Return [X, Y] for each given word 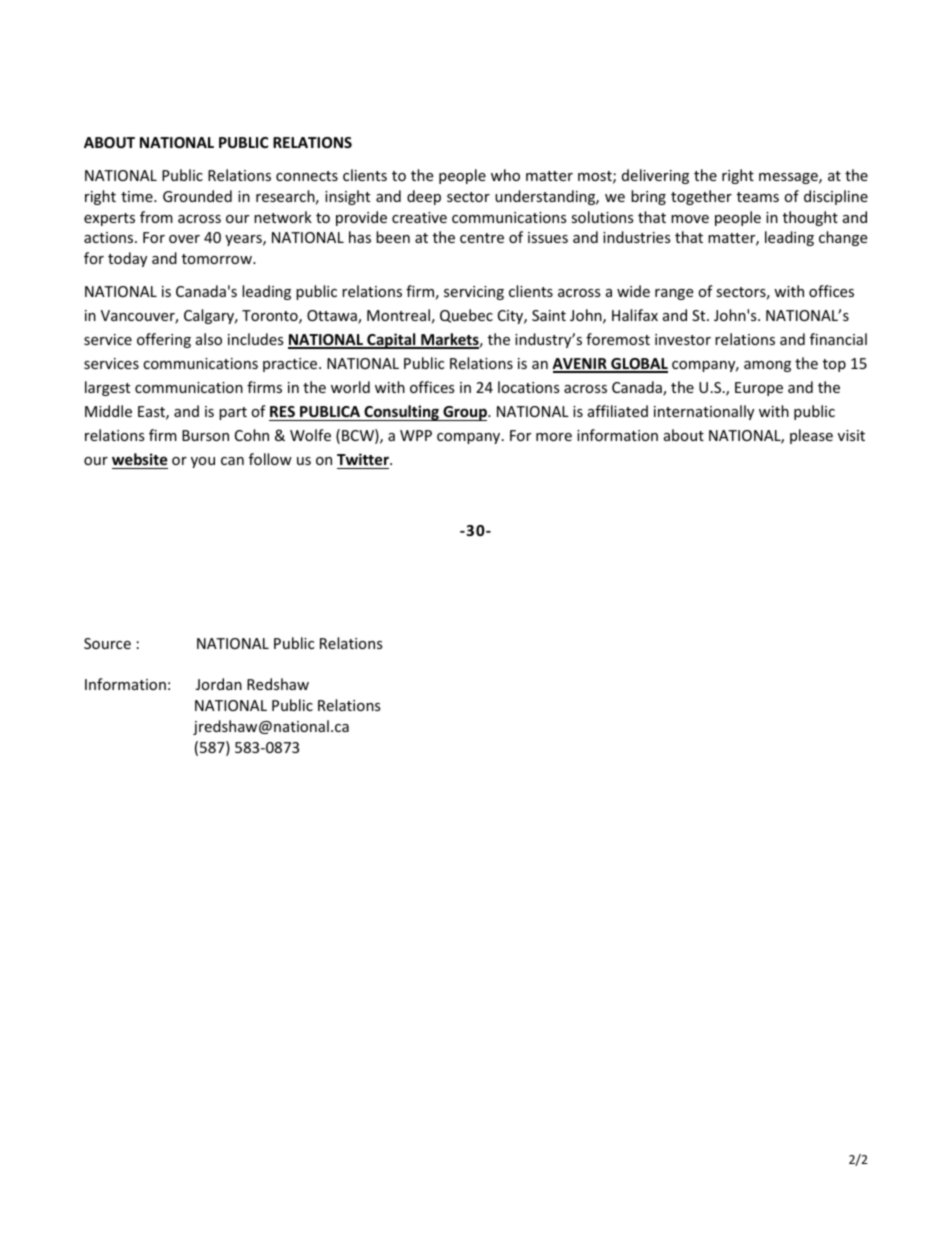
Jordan [219, 684]
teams [758, 197]
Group [465, 413]
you [203, 462]
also [209, 339]
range [674, 294]
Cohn [252, 435]
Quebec [466, 316]
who [505, 175]
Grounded [197, 196]
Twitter [364, 459]
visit [851, 435]
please [811, 436]
